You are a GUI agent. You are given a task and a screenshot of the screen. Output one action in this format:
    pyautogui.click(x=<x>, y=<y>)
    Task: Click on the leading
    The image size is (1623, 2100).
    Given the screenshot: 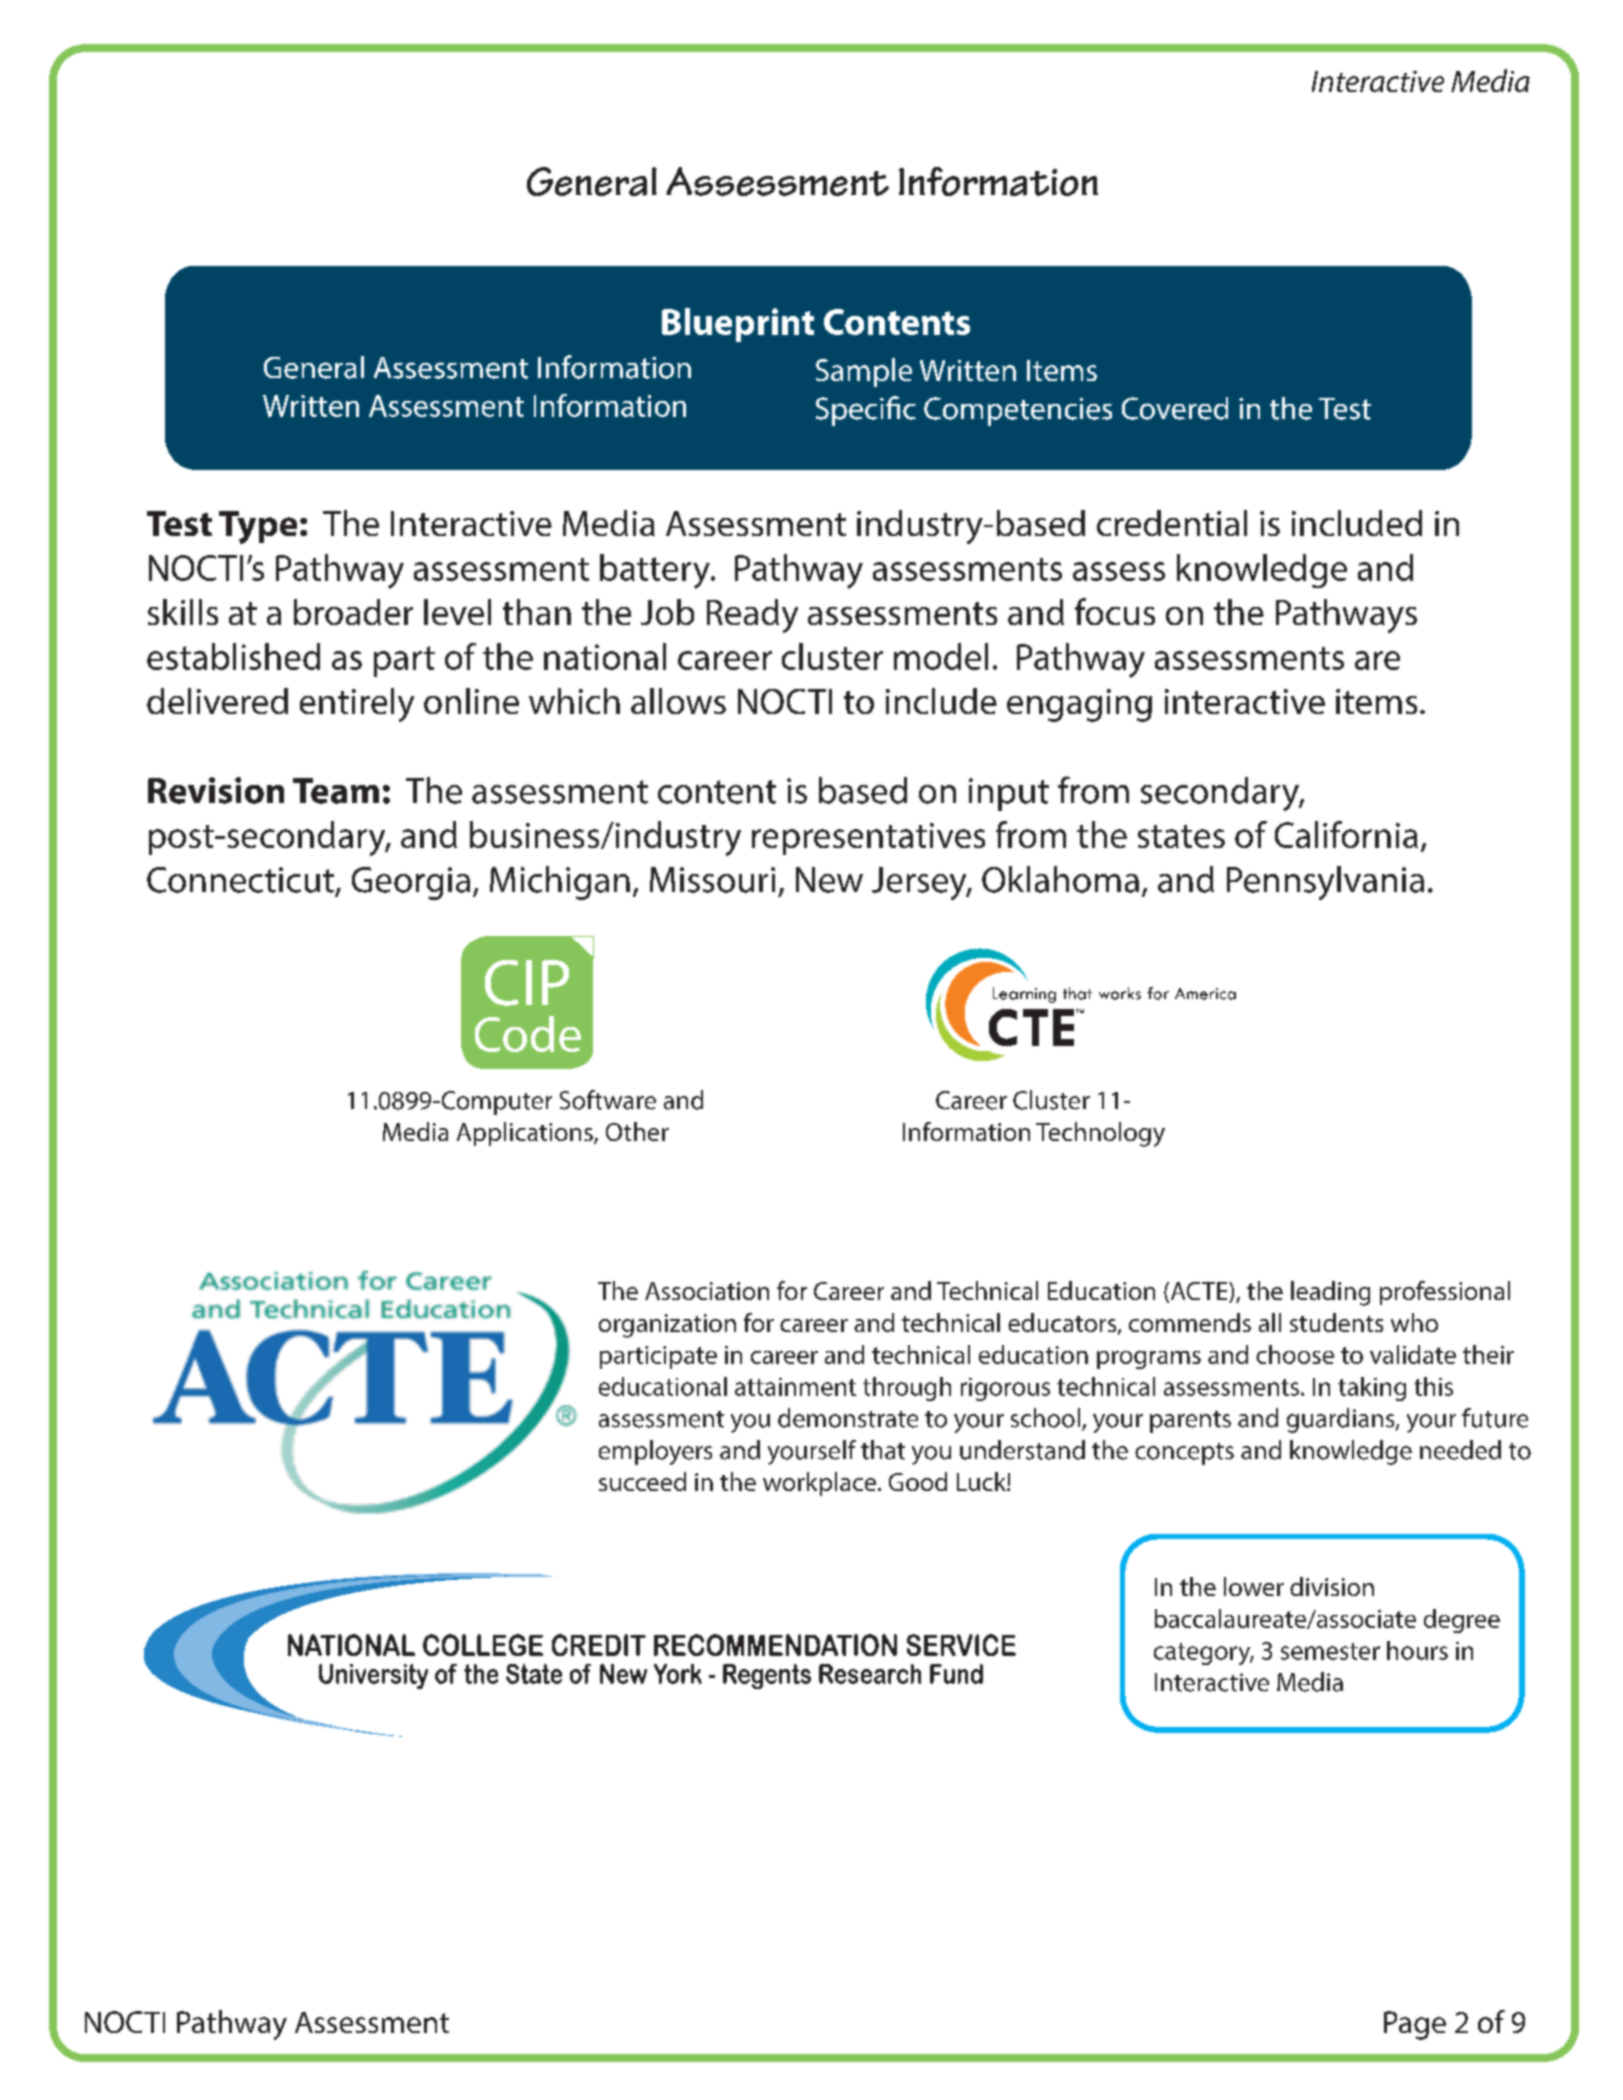 What is the action you would take?
    pyautogui.click(x=1330, y=1293)
